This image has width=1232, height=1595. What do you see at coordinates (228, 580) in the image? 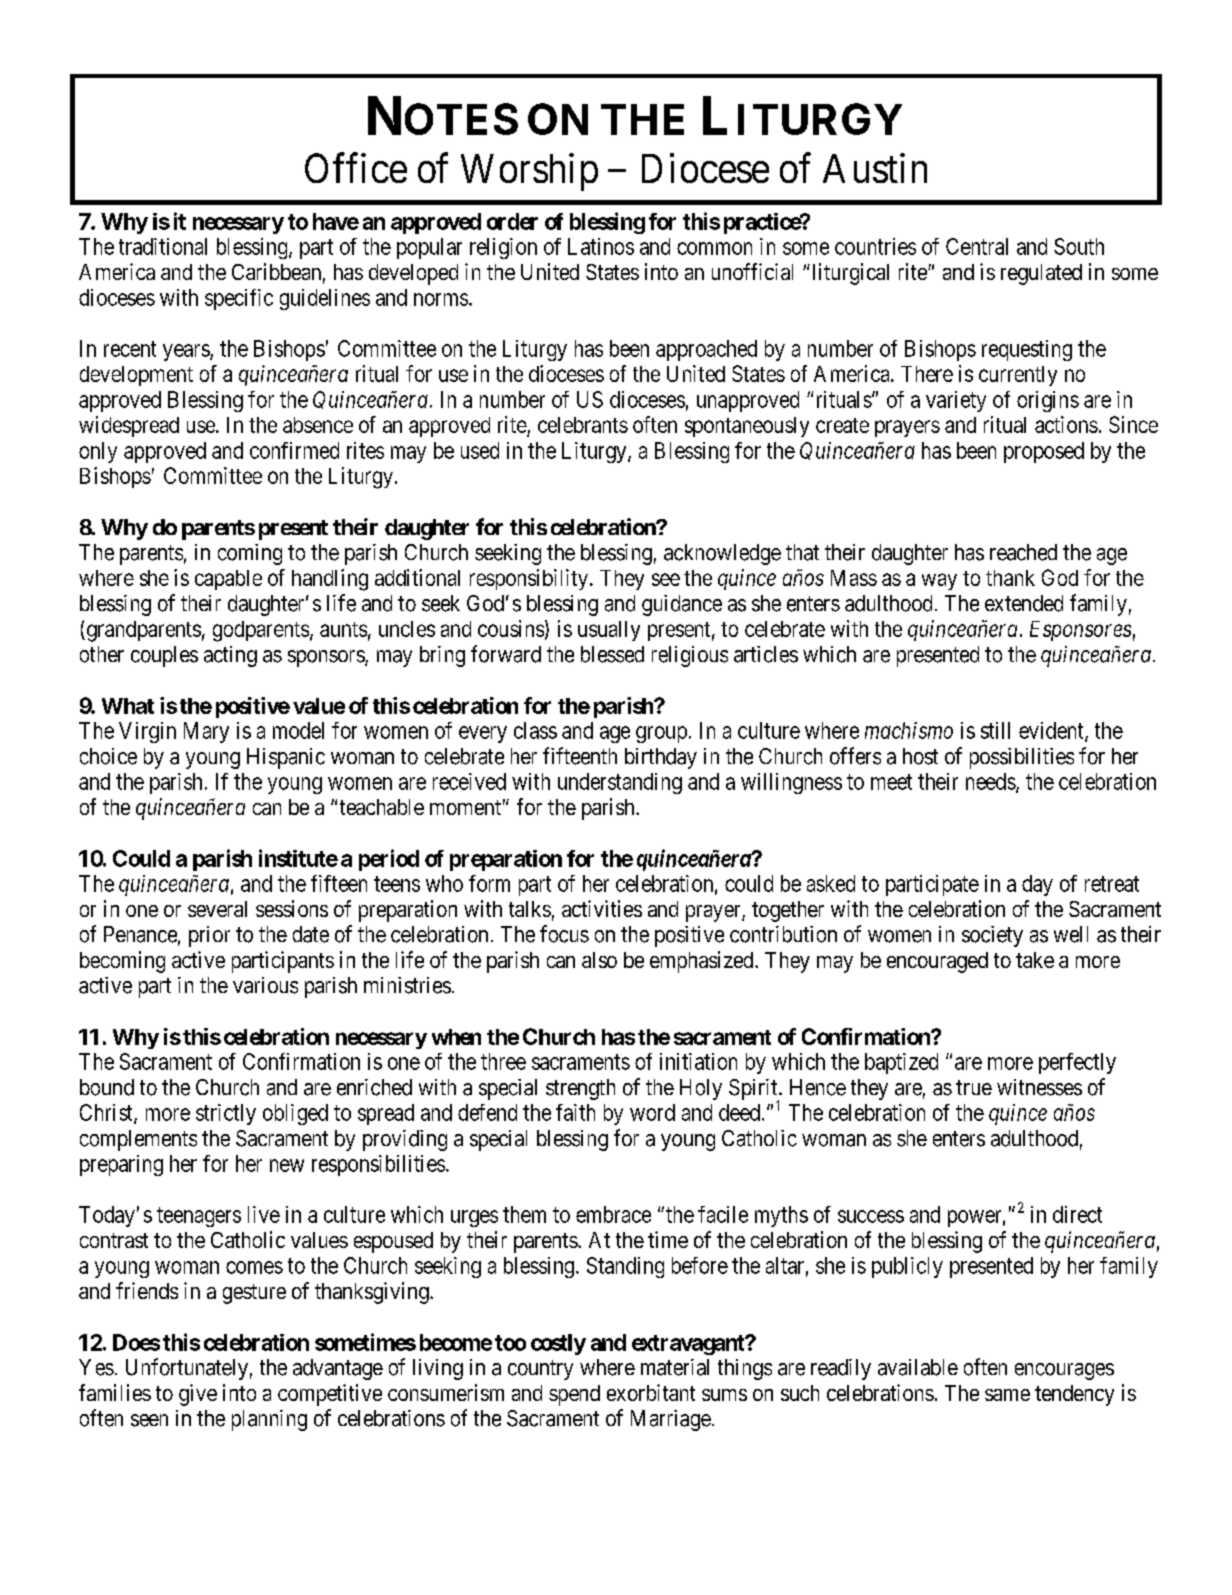
I see `capable` at bounding box center [228, 580].
